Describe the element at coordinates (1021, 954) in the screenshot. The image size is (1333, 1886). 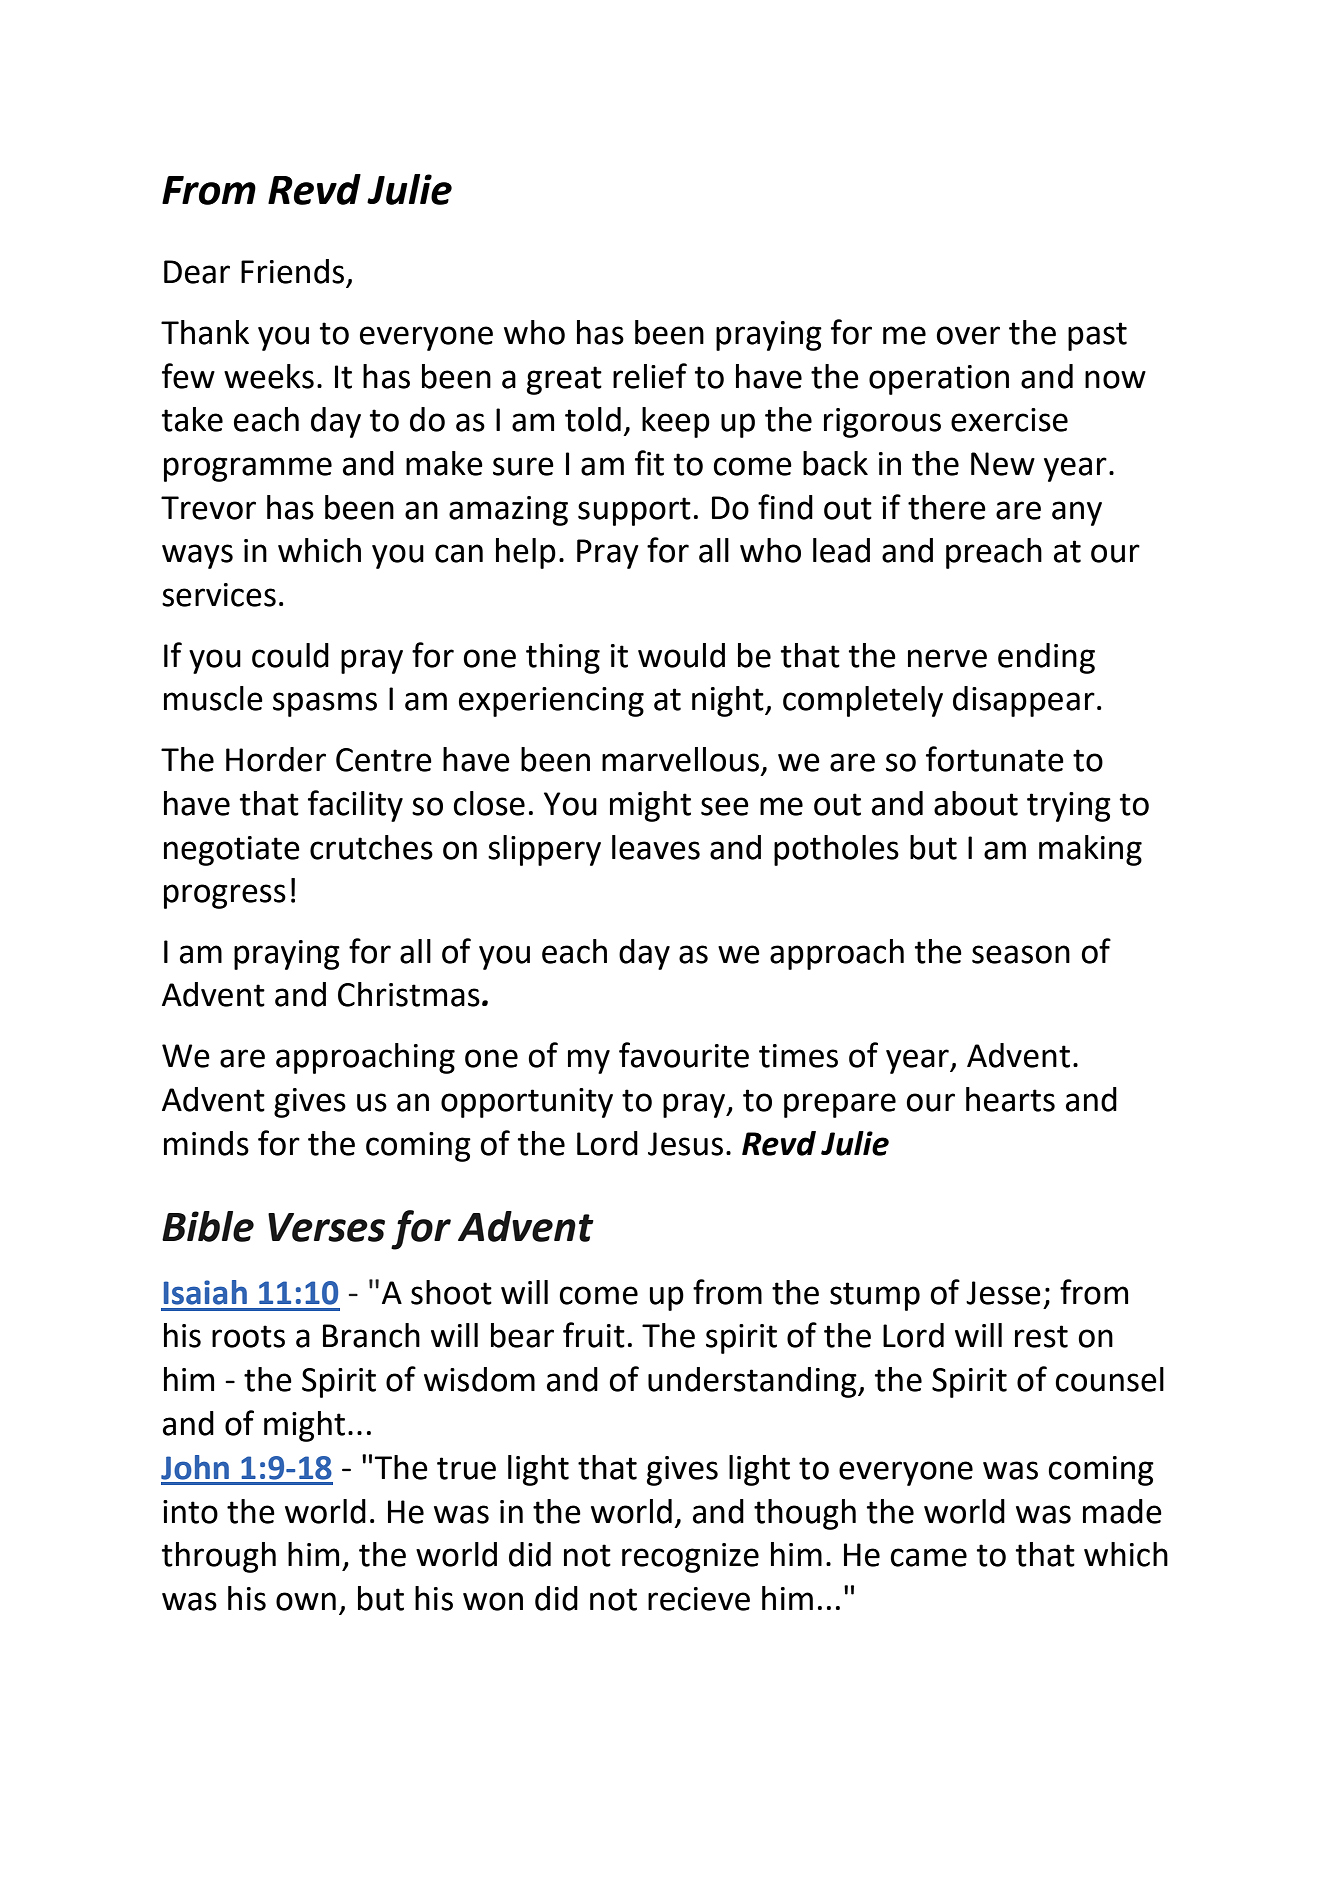
I see `season` at that location.
